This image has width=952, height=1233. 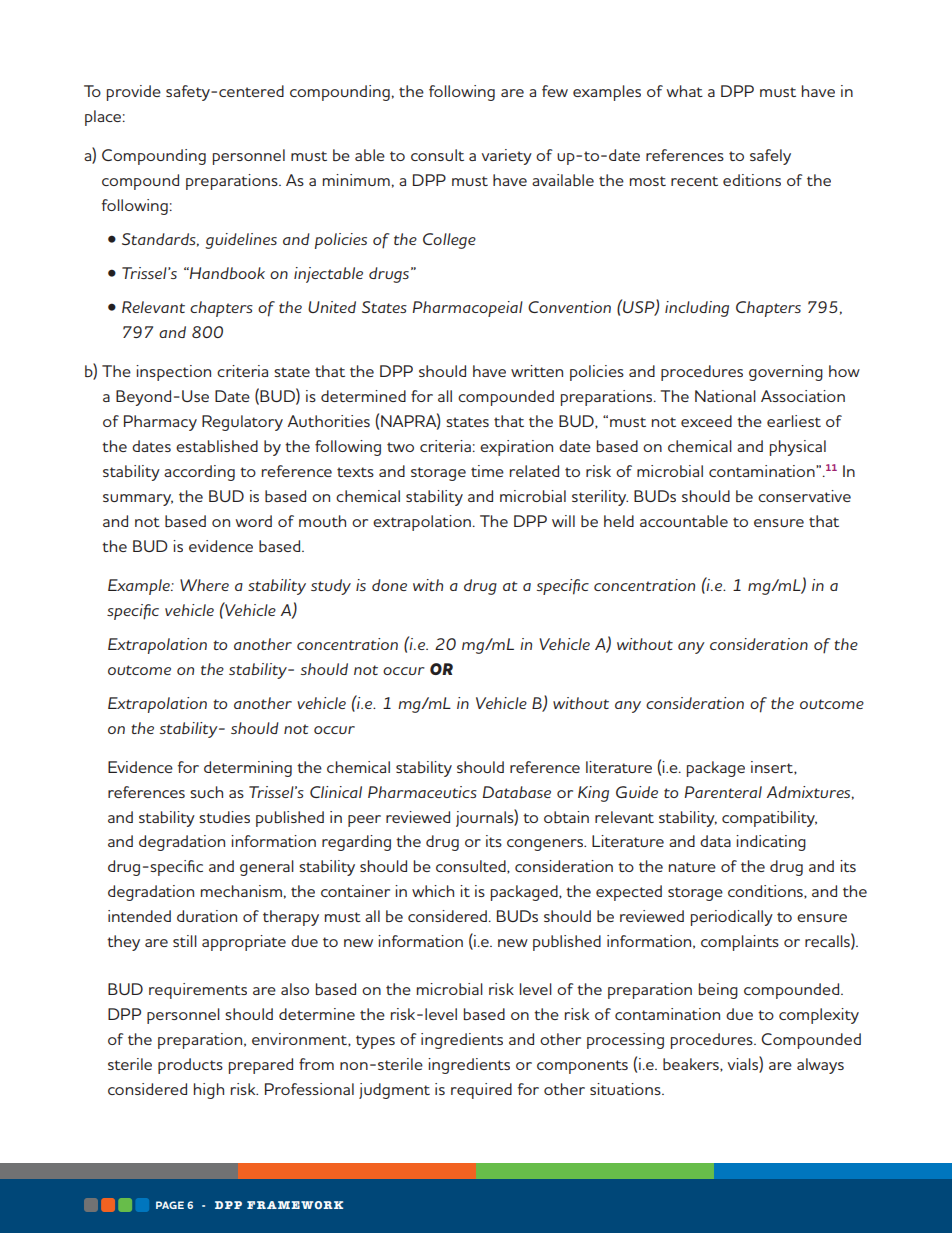 What do you see at coordinates (389, 585) in the image?
I see `done` at bounding box center [389, 585].
